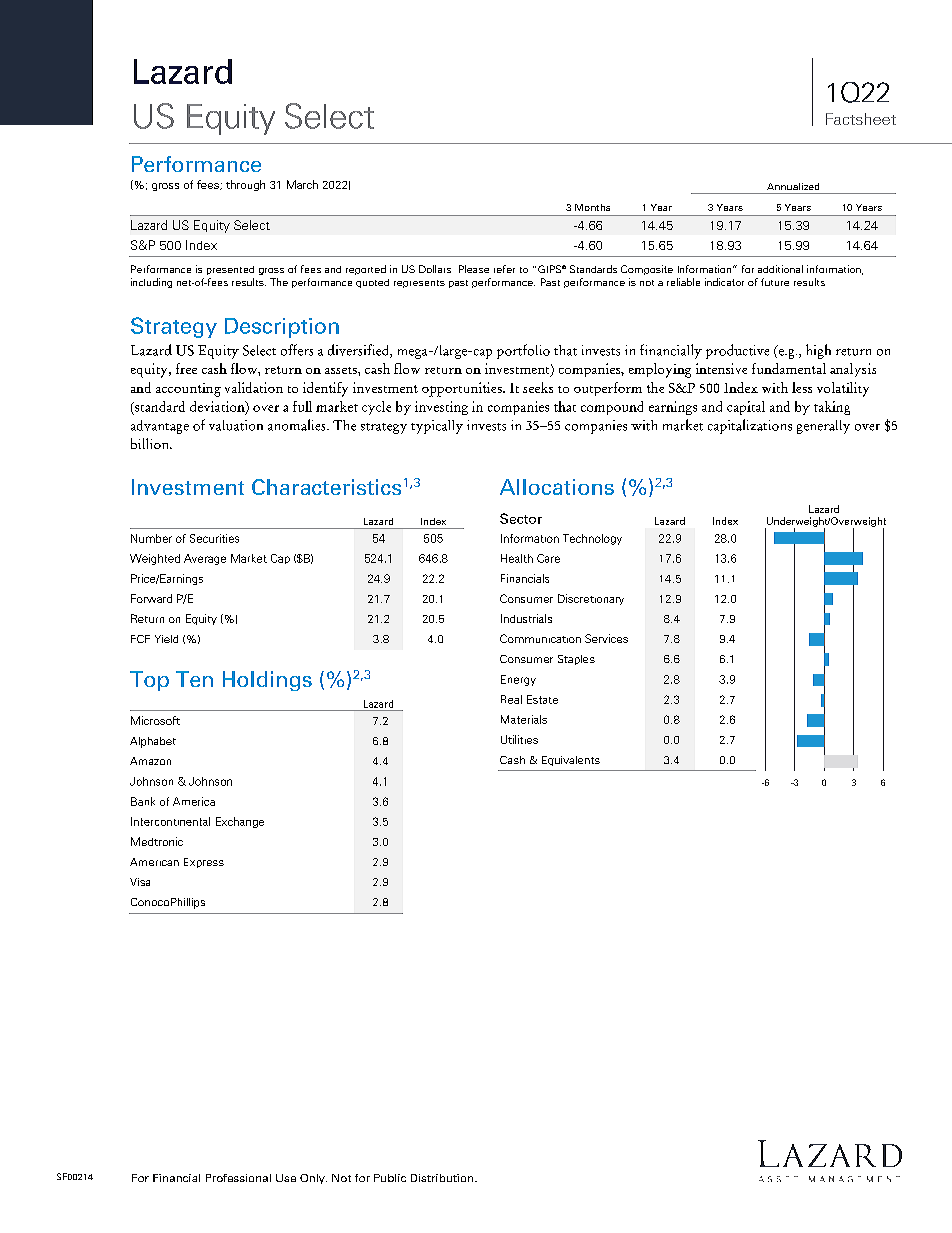 The width and height of the screenshot is (952, 1233). I want to click on Professional, so click(238, 1178).
